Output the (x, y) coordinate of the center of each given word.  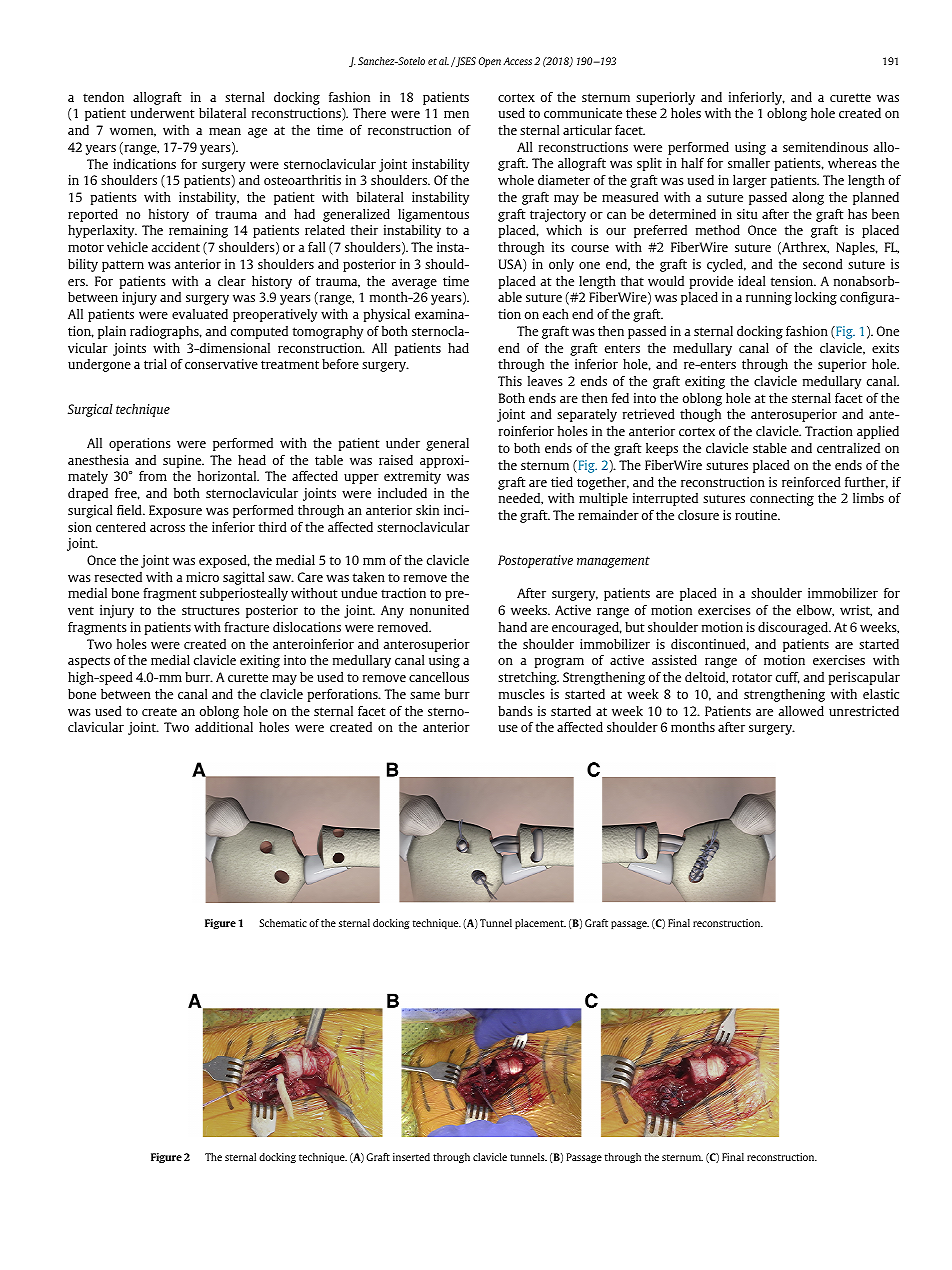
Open (490, 62)
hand (513, 627)
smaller (749, 163)
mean (225, 131)
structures (211, 610)
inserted (411, 1157)
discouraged (794, 628)
